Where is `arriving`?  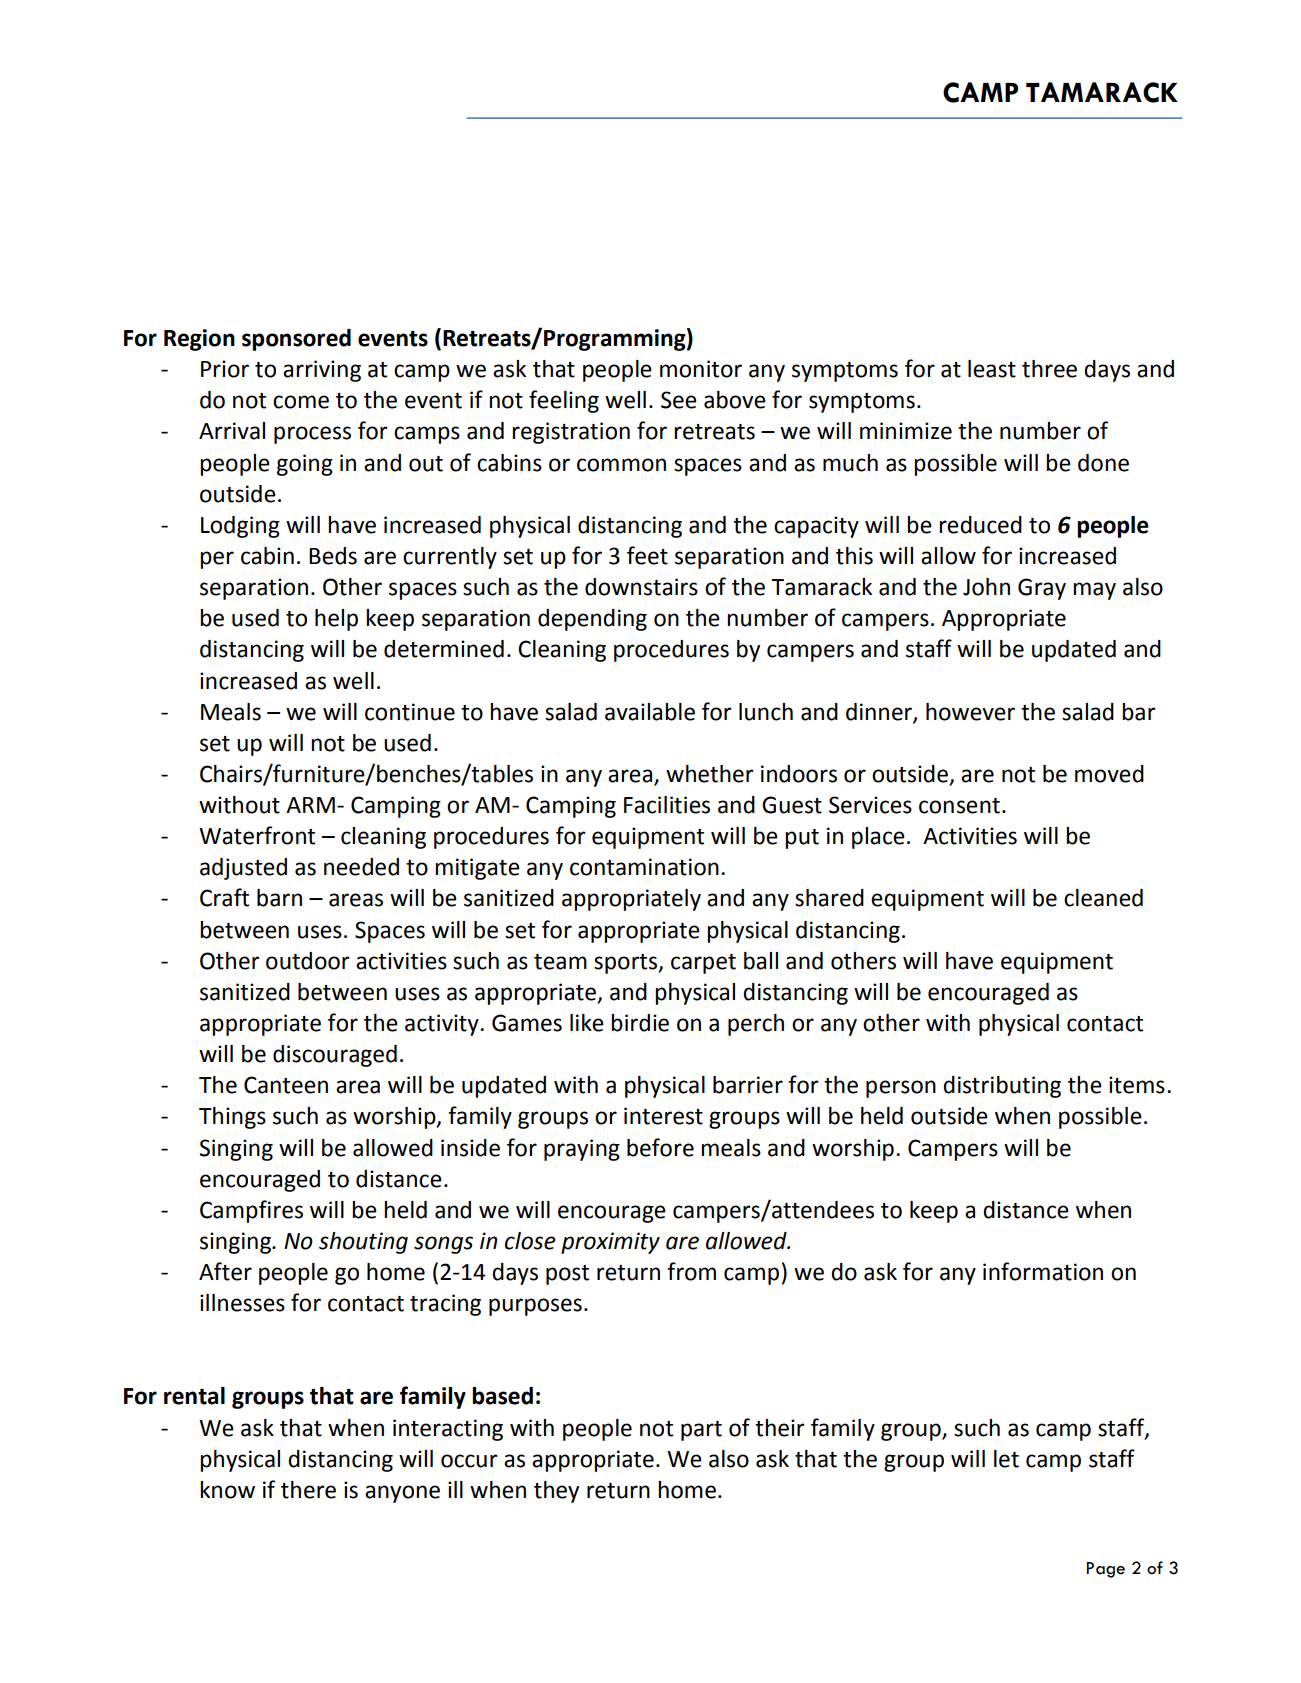 arriving is located at coordinates (322, 371).
